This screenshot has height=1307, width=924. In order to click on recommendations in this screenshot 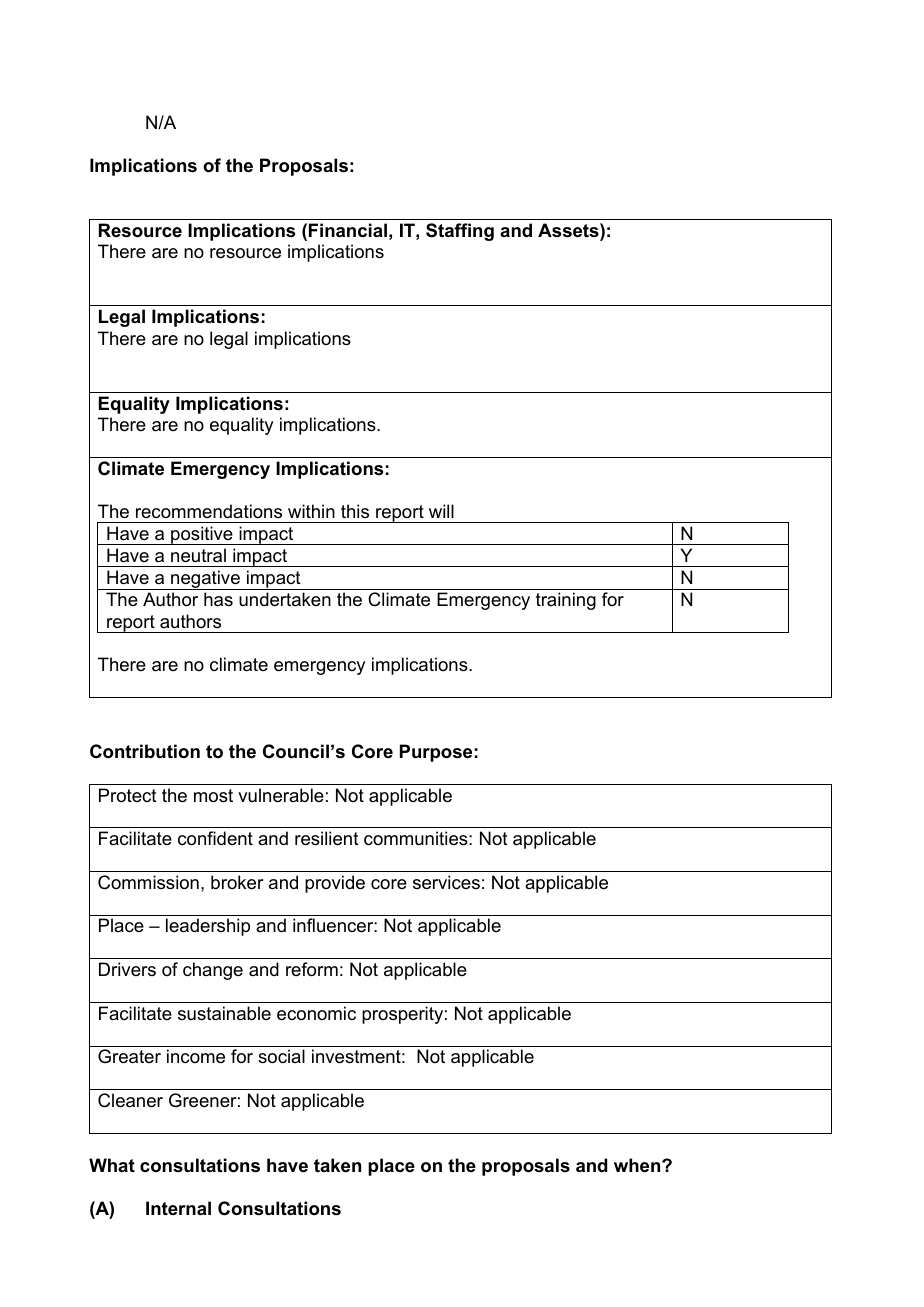, I will do `click(209, 511)`.
